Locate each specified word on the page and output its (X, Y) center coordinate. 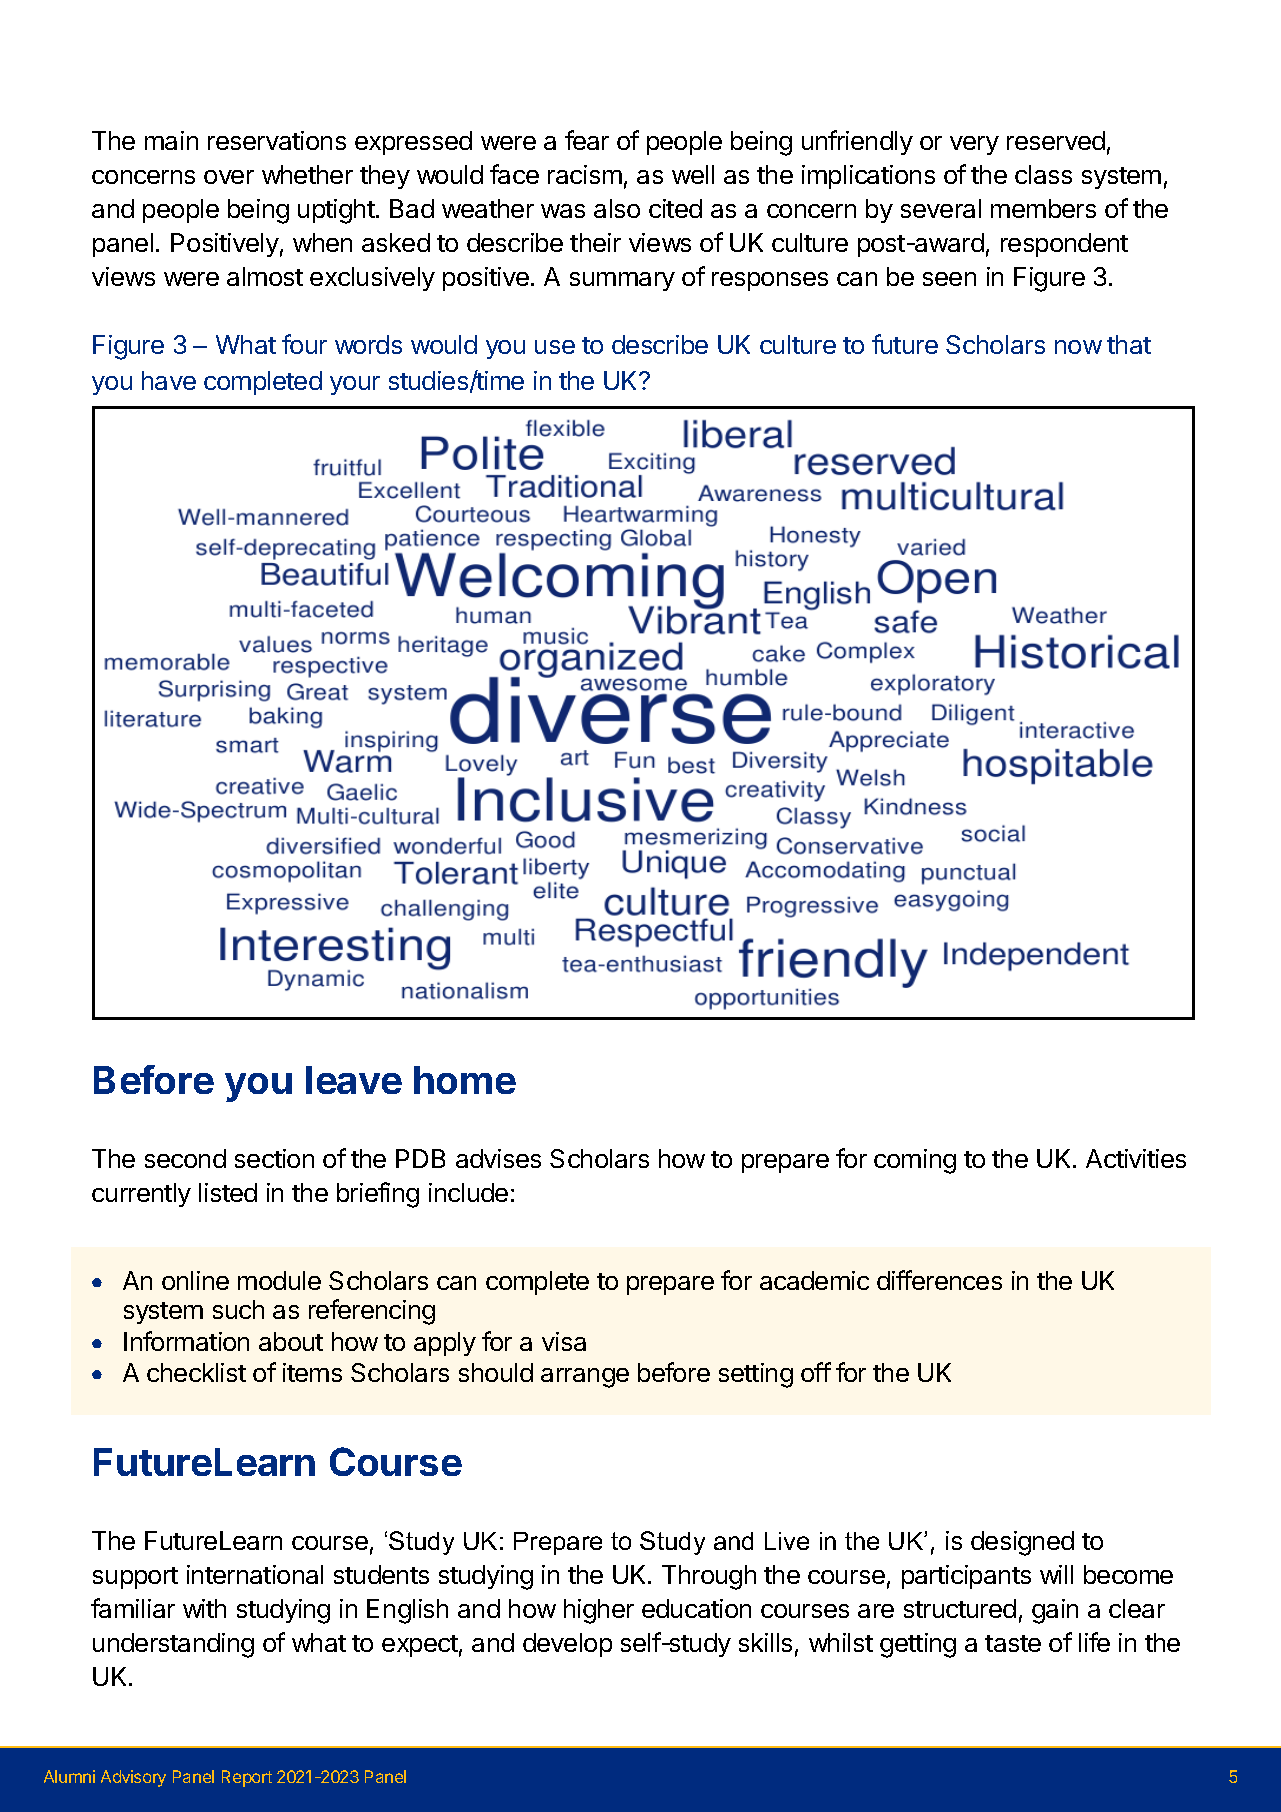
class (1043, 174)
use (555, 347)
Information (186, 1341)
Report (247, 1778)
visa (564, 1341)
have (169, 380)
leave (354, 1080)
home (465, 1080)
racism (585, 174)
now (1078, 347)
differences (939, 1280)
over (229, 177)
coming (915, 1161)
